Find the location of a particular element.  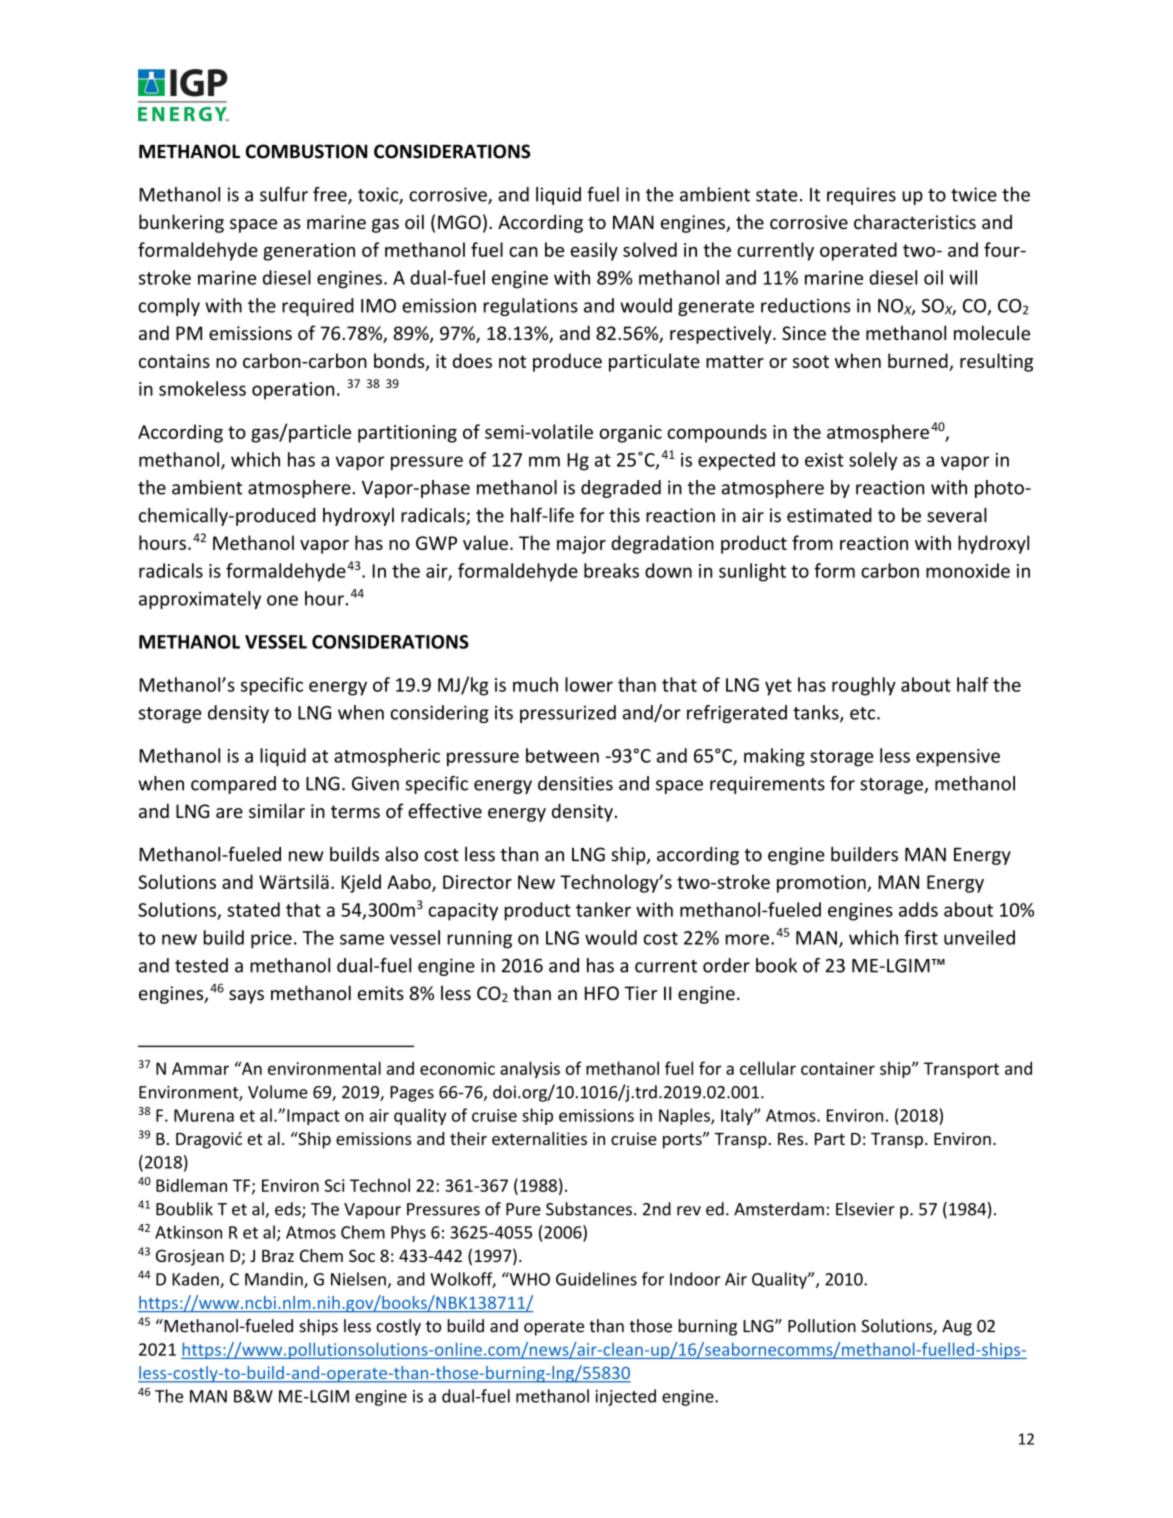

sulfur is located at coordinates (284, 194).
